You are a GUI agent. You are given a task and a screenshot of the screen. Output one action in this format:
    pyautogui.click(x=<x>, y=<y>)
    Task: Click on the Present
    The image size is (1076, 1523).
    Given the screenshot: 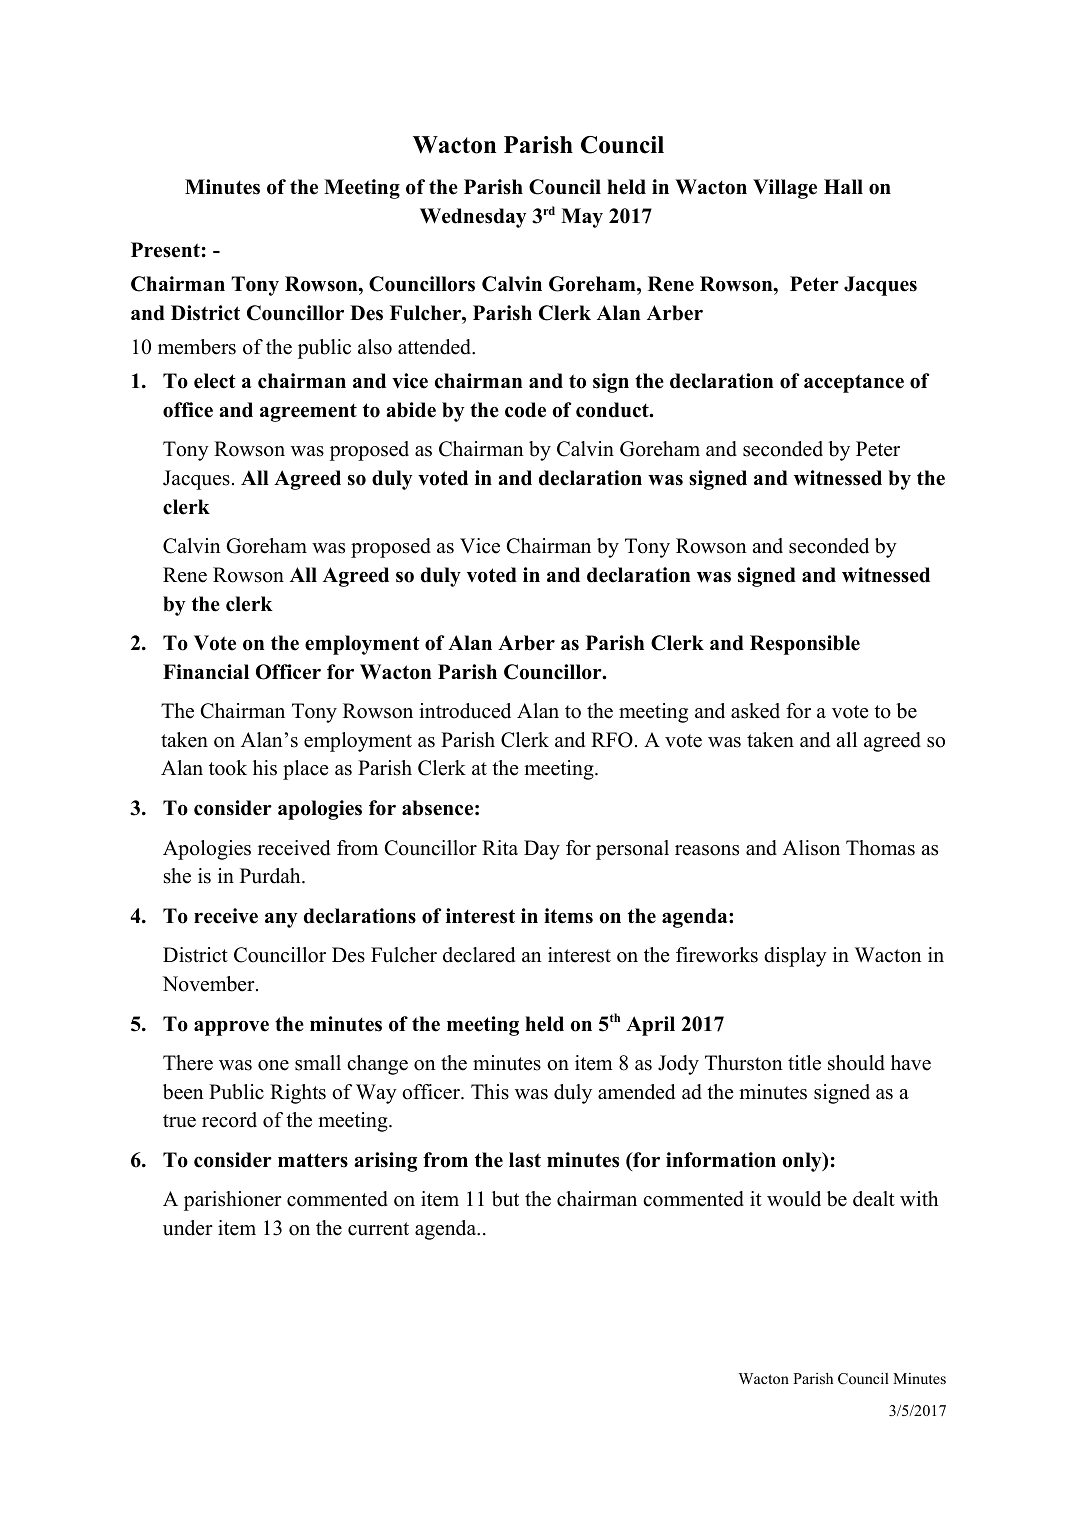 What is the action you would take?
    pyautogui.click(x=165, y=250)
